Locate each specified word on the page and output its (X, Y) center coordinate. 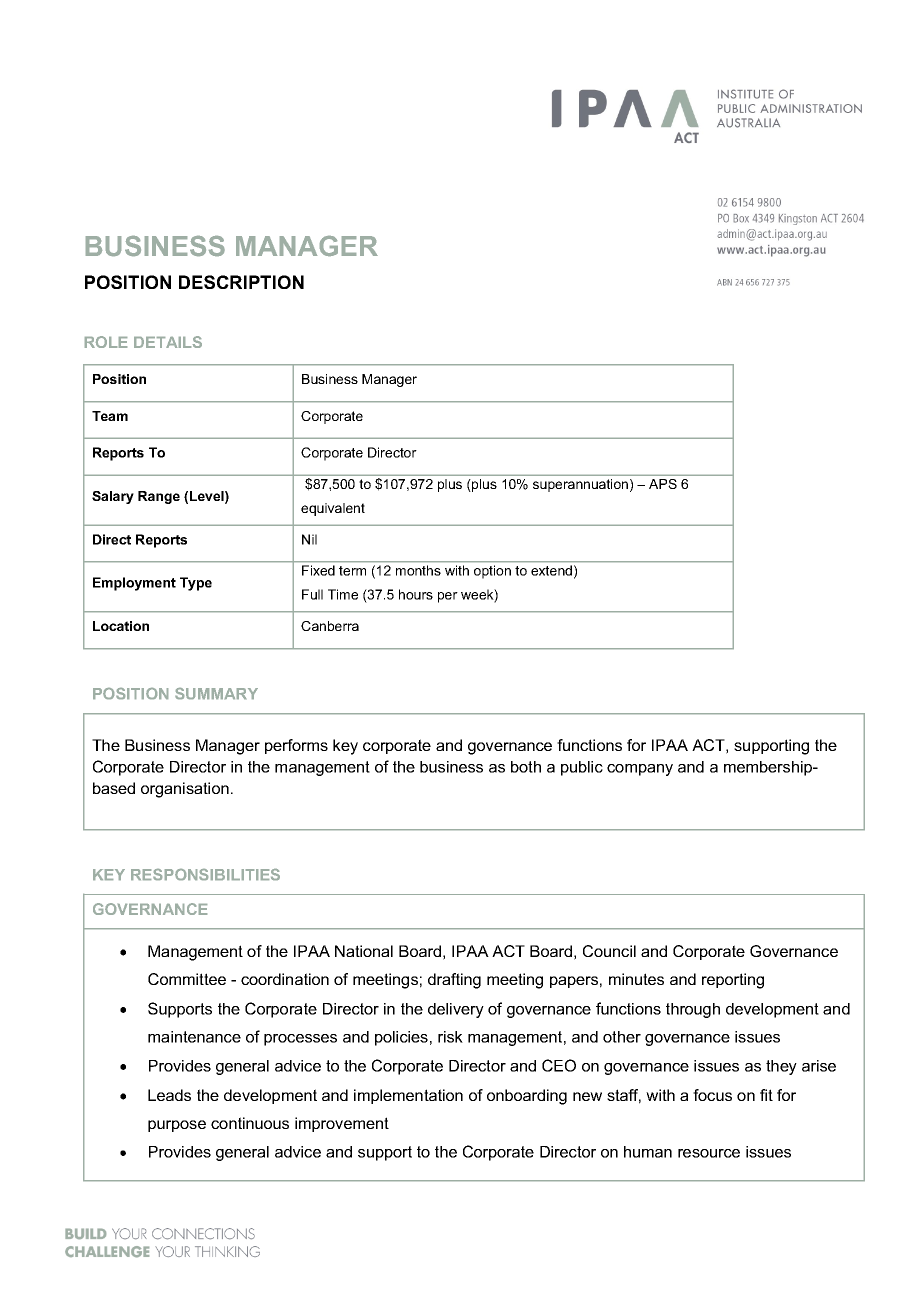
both (526, 767)
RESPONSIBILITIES (205, 874)
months (418, 570)
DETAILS (168, 342)
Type (196, 584)
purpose (177, 1126)
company (640, 770)
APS (663, 484)
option (492, 571)
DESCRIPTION (241, 282)
